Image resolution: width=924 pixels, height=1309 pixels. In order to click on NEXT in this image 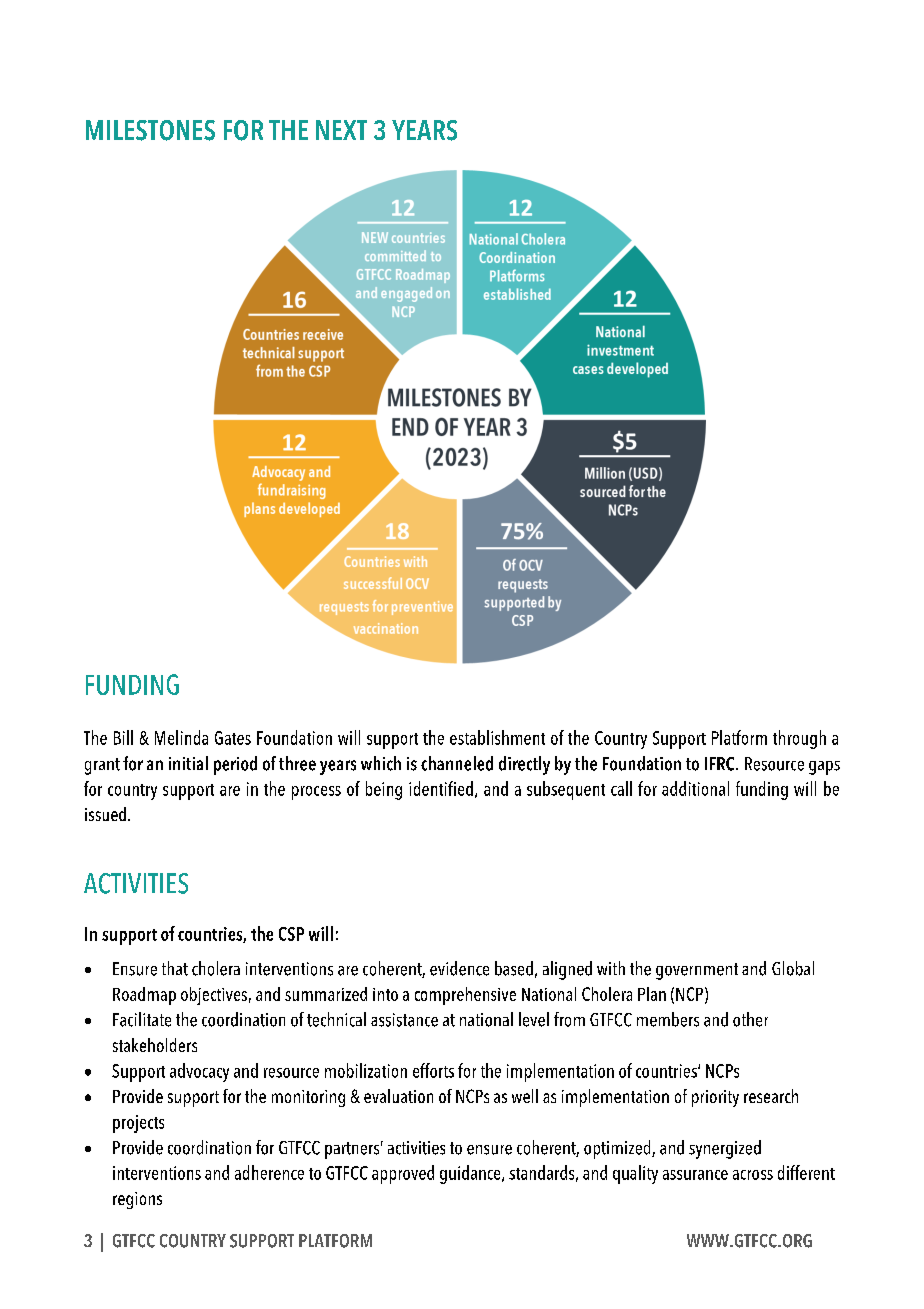, I will do `click(341, 130)`.
